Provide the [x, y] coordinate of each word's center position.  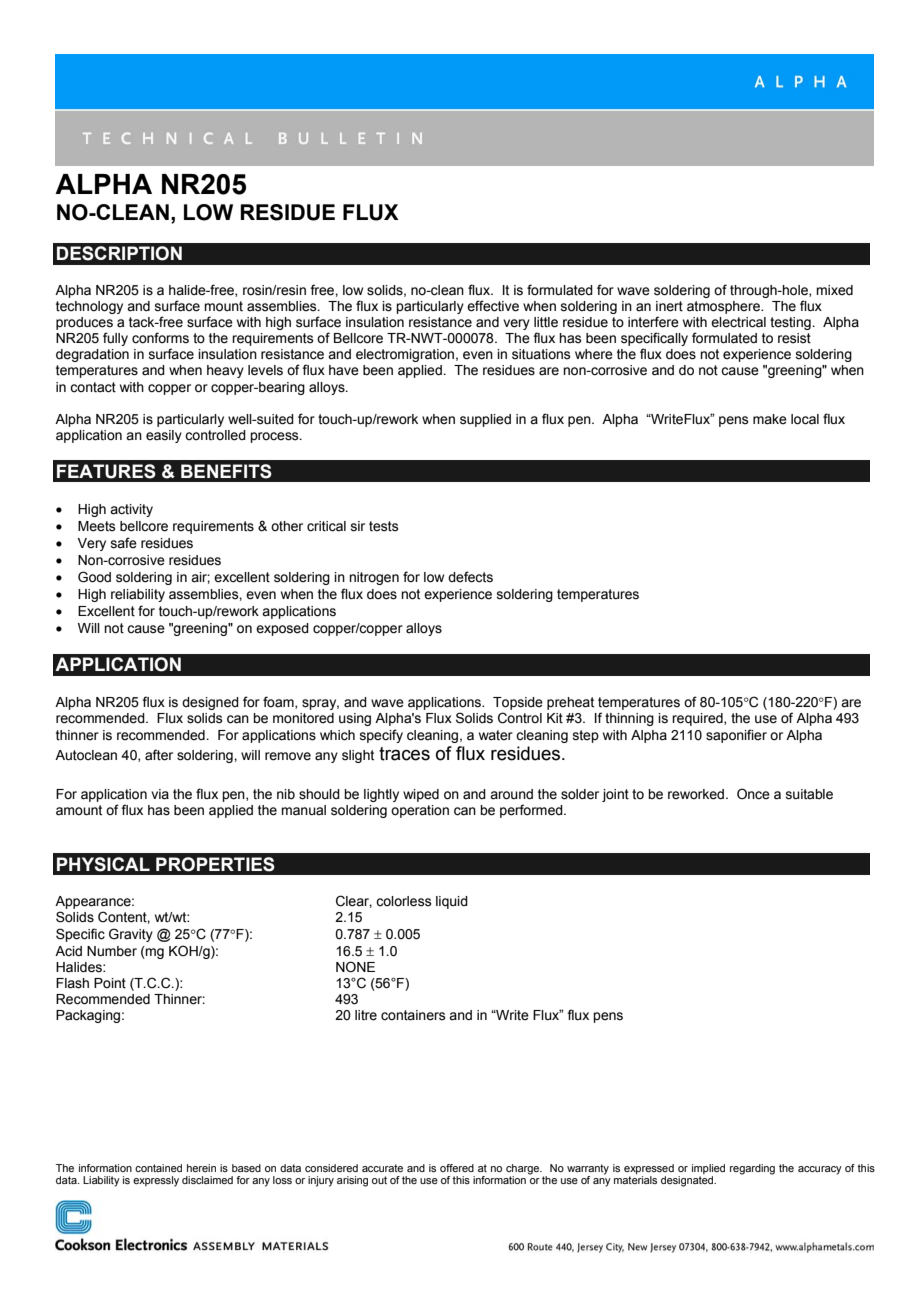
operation [420, 811]
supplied [485, 420]
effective [493, 306]
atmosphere [724, 307]
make [770, 419]
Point [110, 983]
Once [753, 794]
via [160, 794]
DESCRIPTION [119, 253]
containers [413, 1015]
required [698, 719]
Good [94, 577]
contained [158, 1168]
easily [164, 436]
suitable [809, 794]
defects [470, 577]
